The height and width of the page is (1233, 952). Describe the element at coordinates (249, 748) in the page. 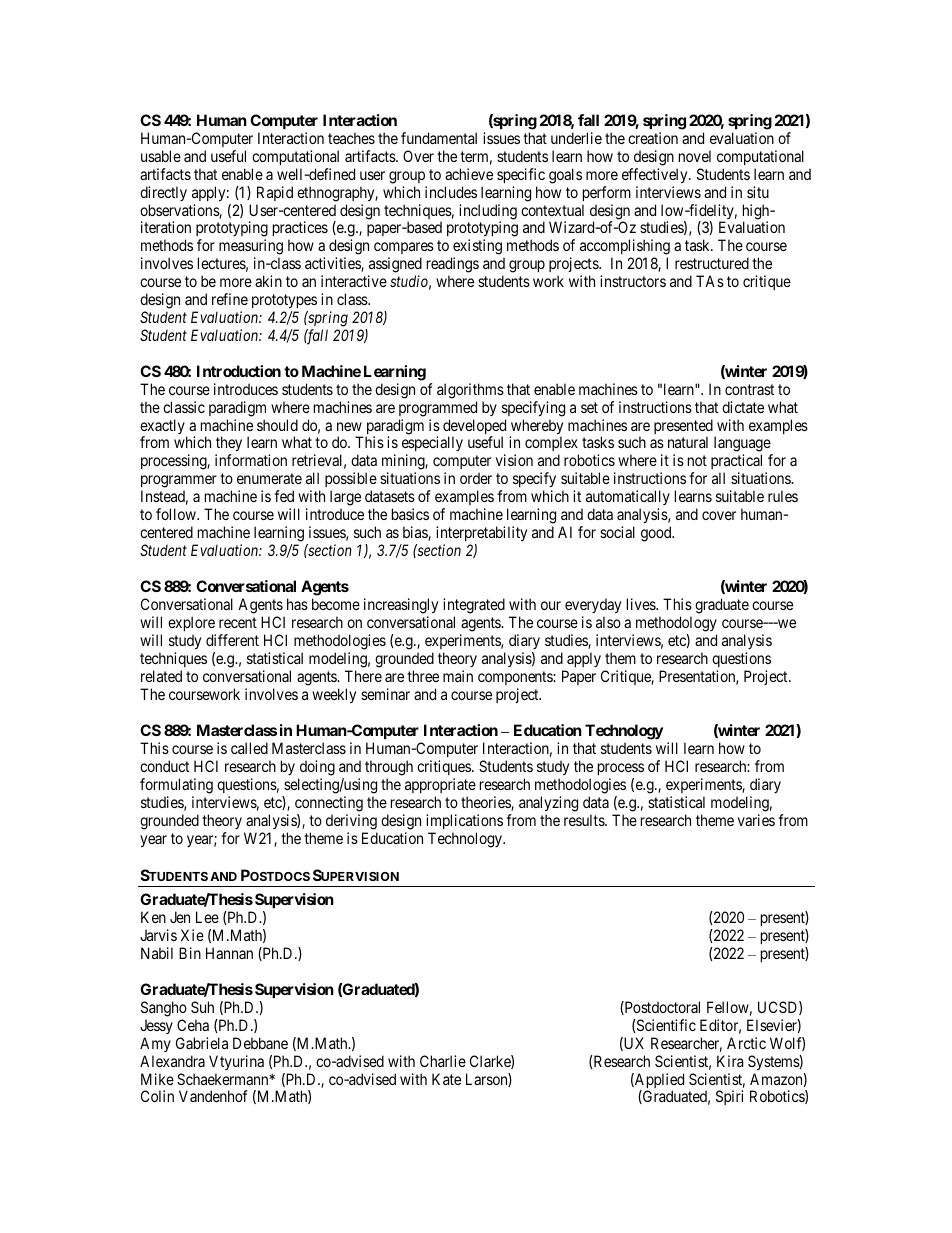

I see `called` at that location.
